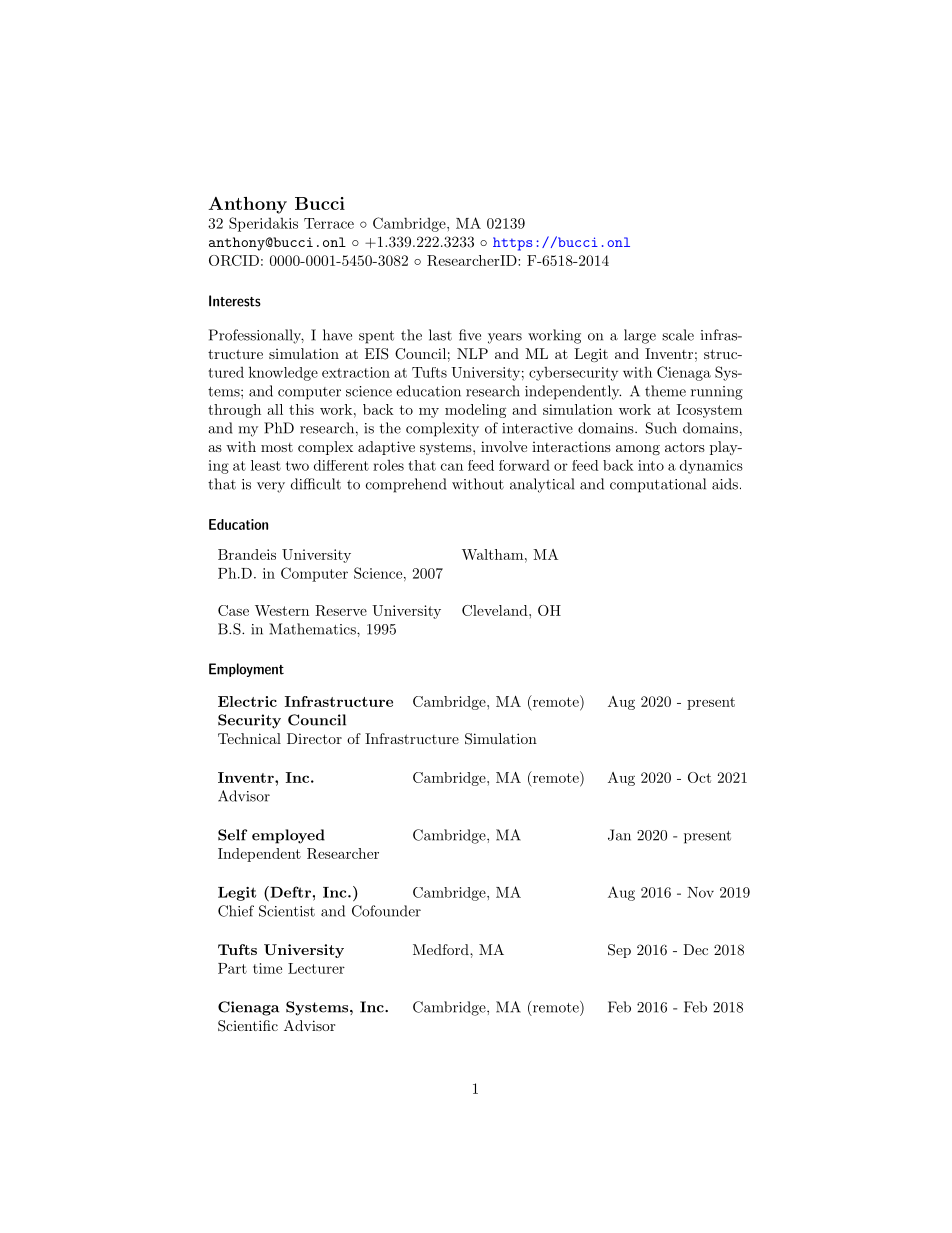  Describe the element at coordinates (496, 610) in the page. I see `Cleveland` at that location.
